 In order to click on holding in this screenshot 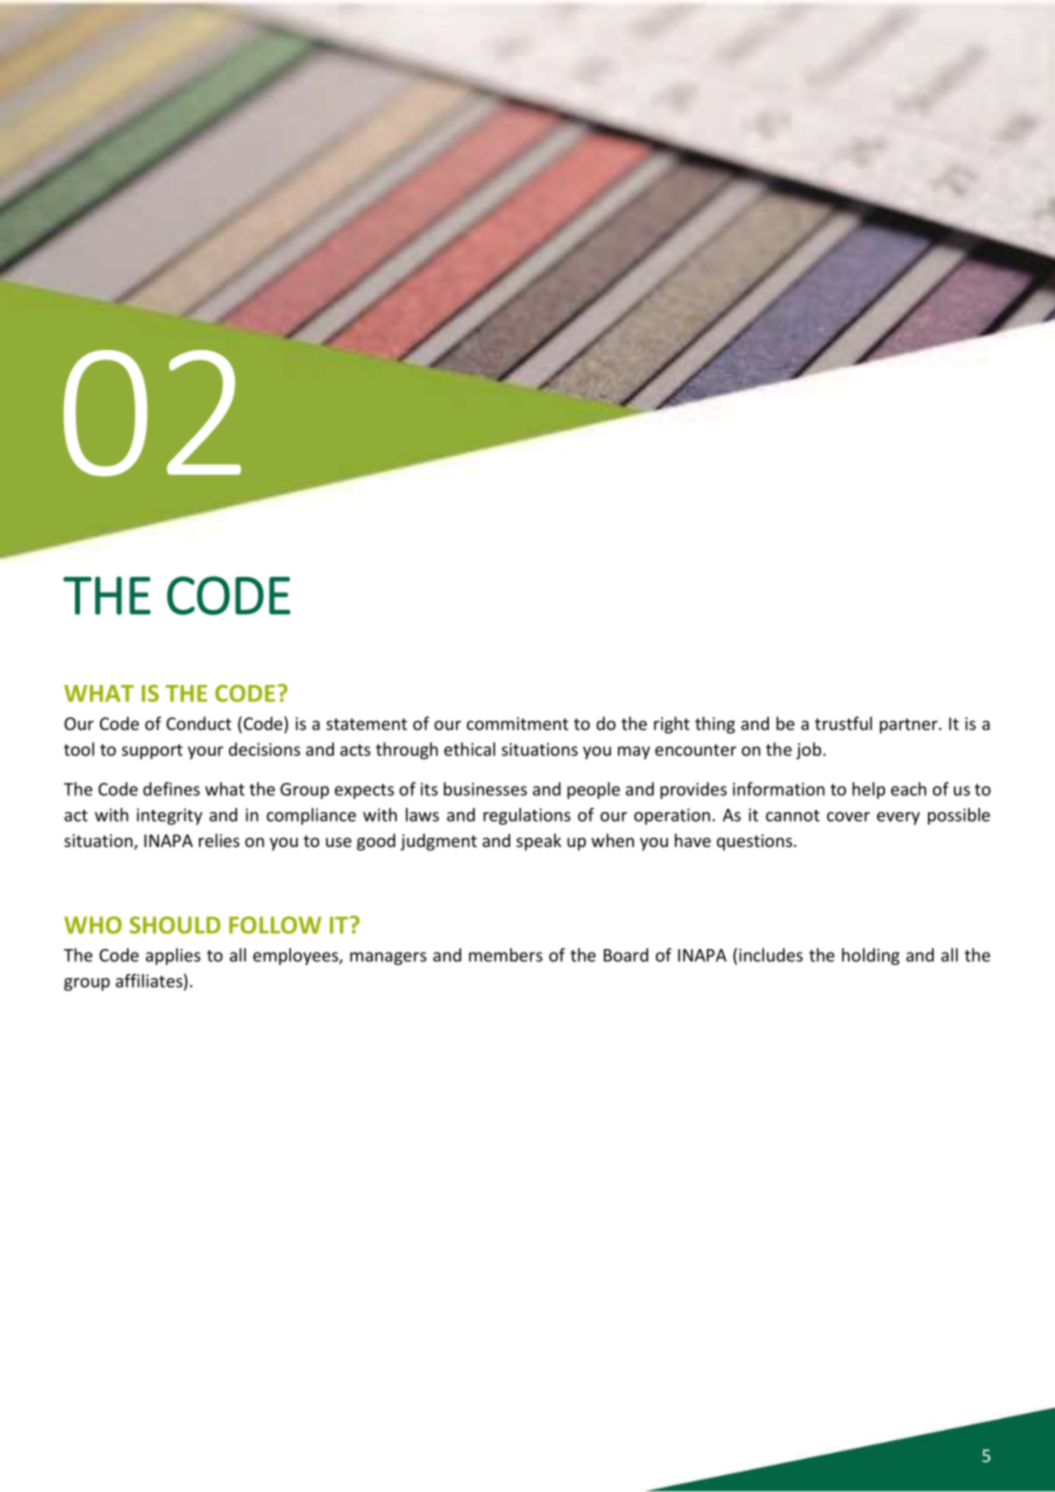, I will do `click(871, 956)`.
